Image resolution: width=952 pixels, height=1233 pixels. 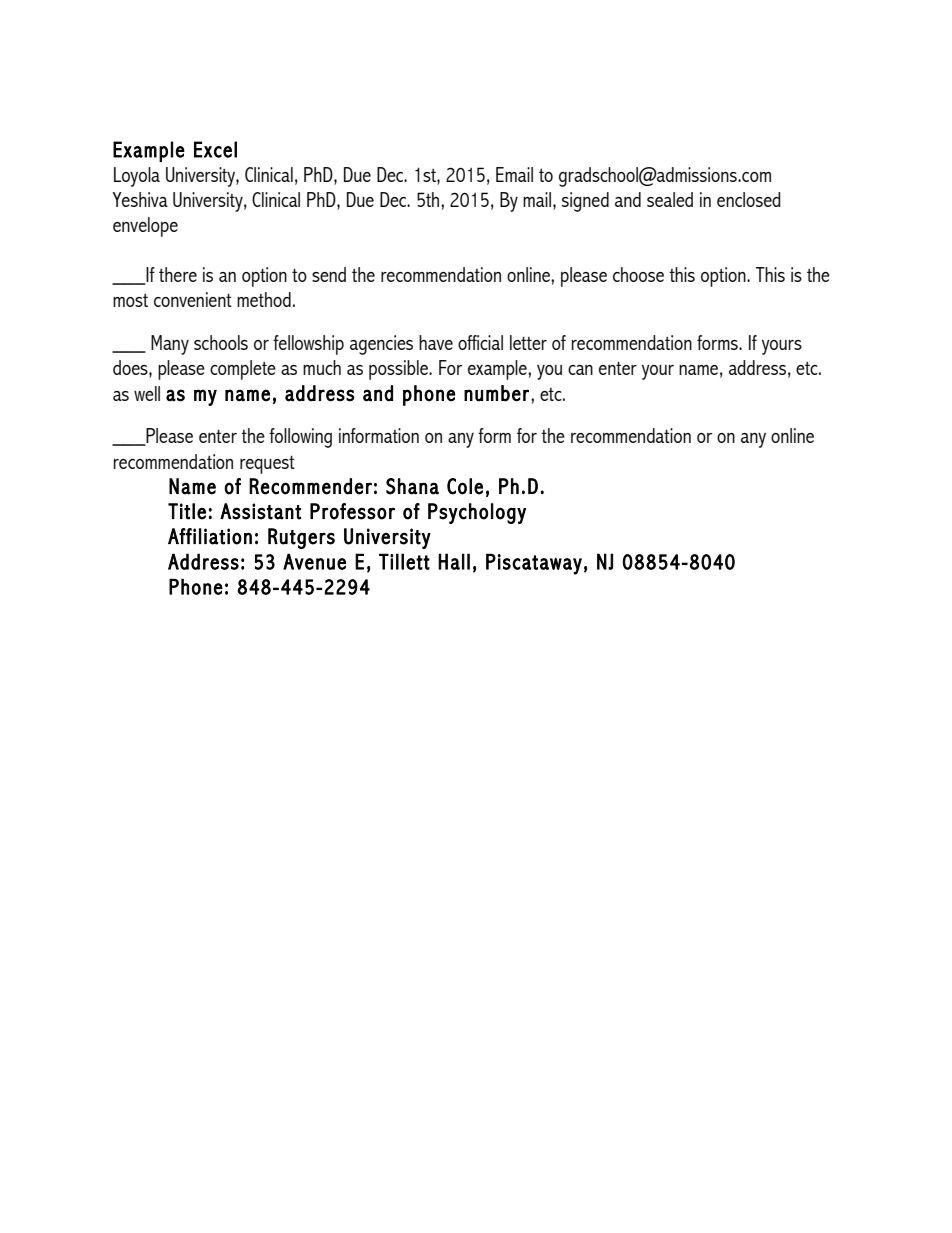 I want to click on can, so click(x=580, y=370).
